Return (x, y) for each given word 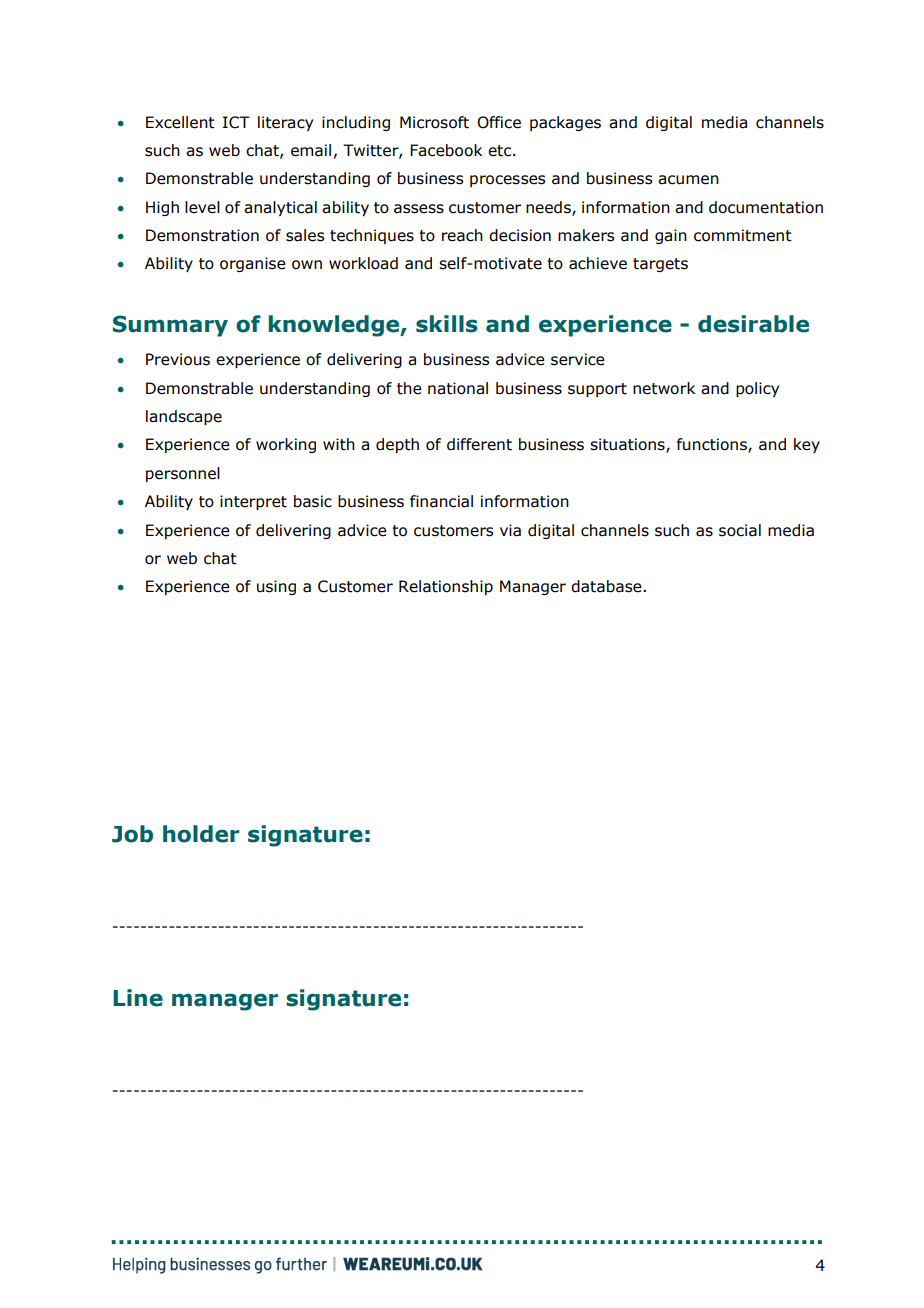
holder (201, 834)
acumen (688, 180)
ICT (236, 122)
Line (138, 998)
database (607, 586)
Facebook (446, 150)
